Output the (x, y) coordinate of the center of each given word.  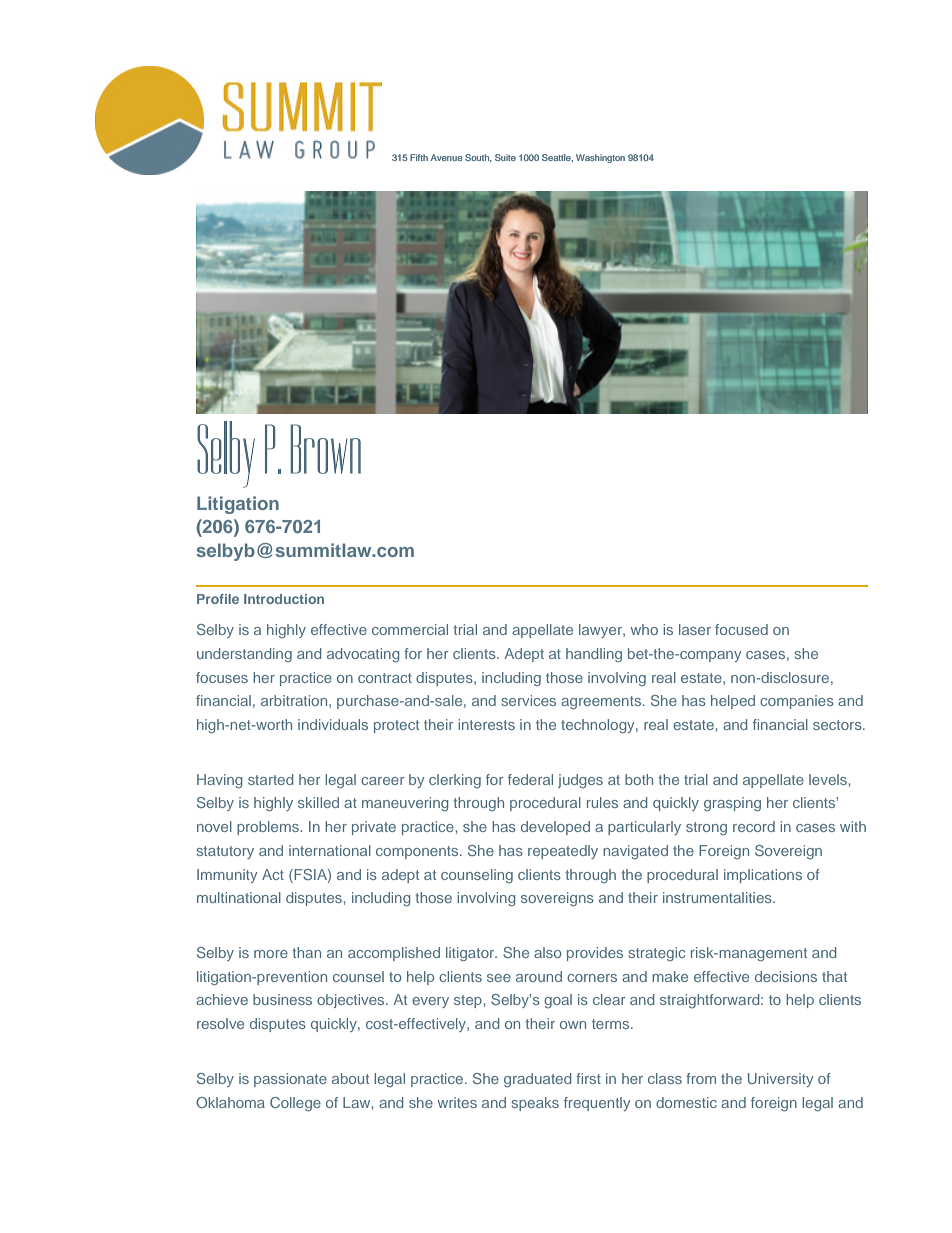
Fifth (419, 157)
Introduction (284, 599)
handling (594, 655)
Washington (600, 158)
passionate (290, 1080)
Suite (505, 157)
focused (741, 629)
